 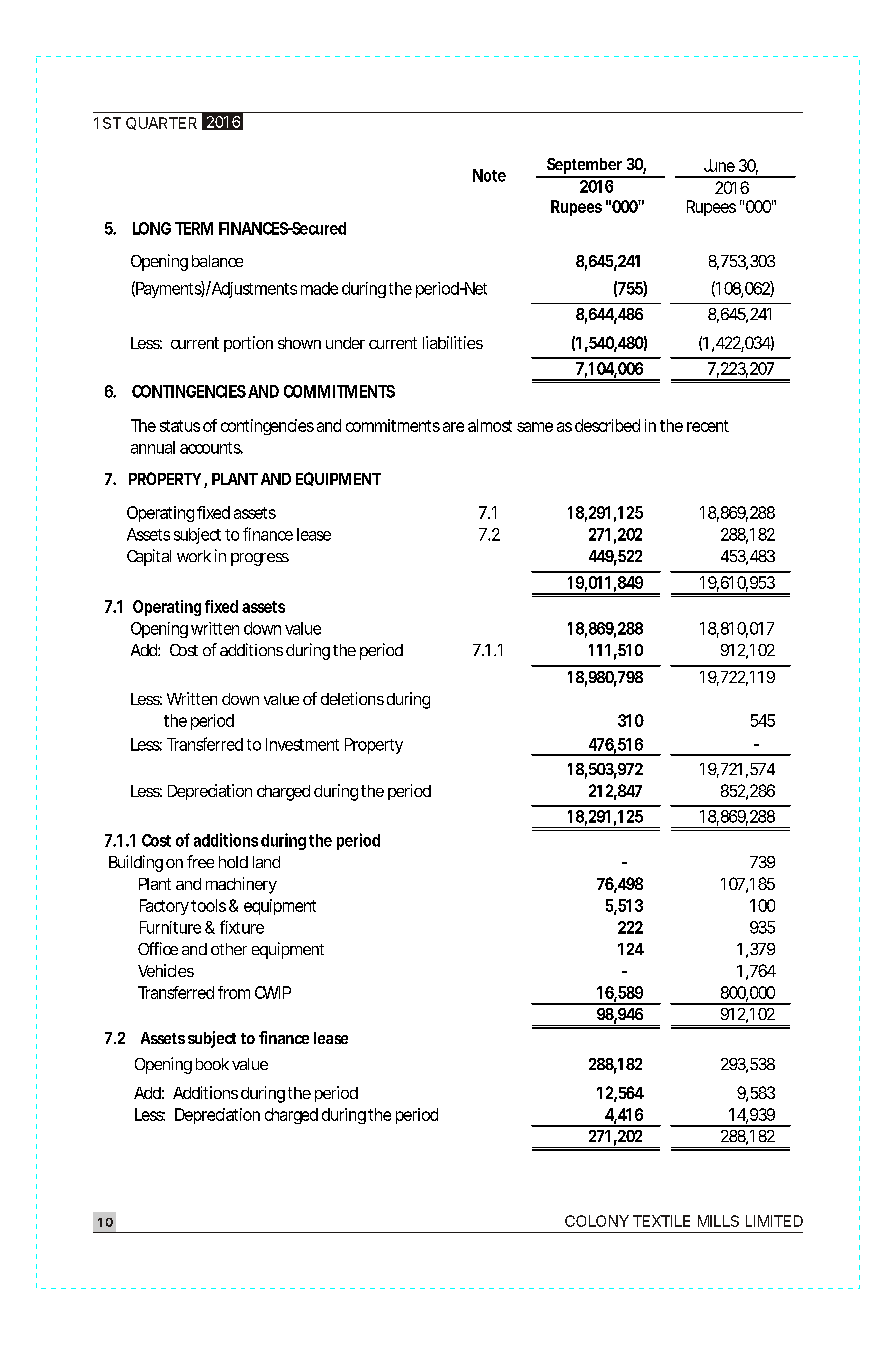 I want to click on described, so click(x=607, y=425).
